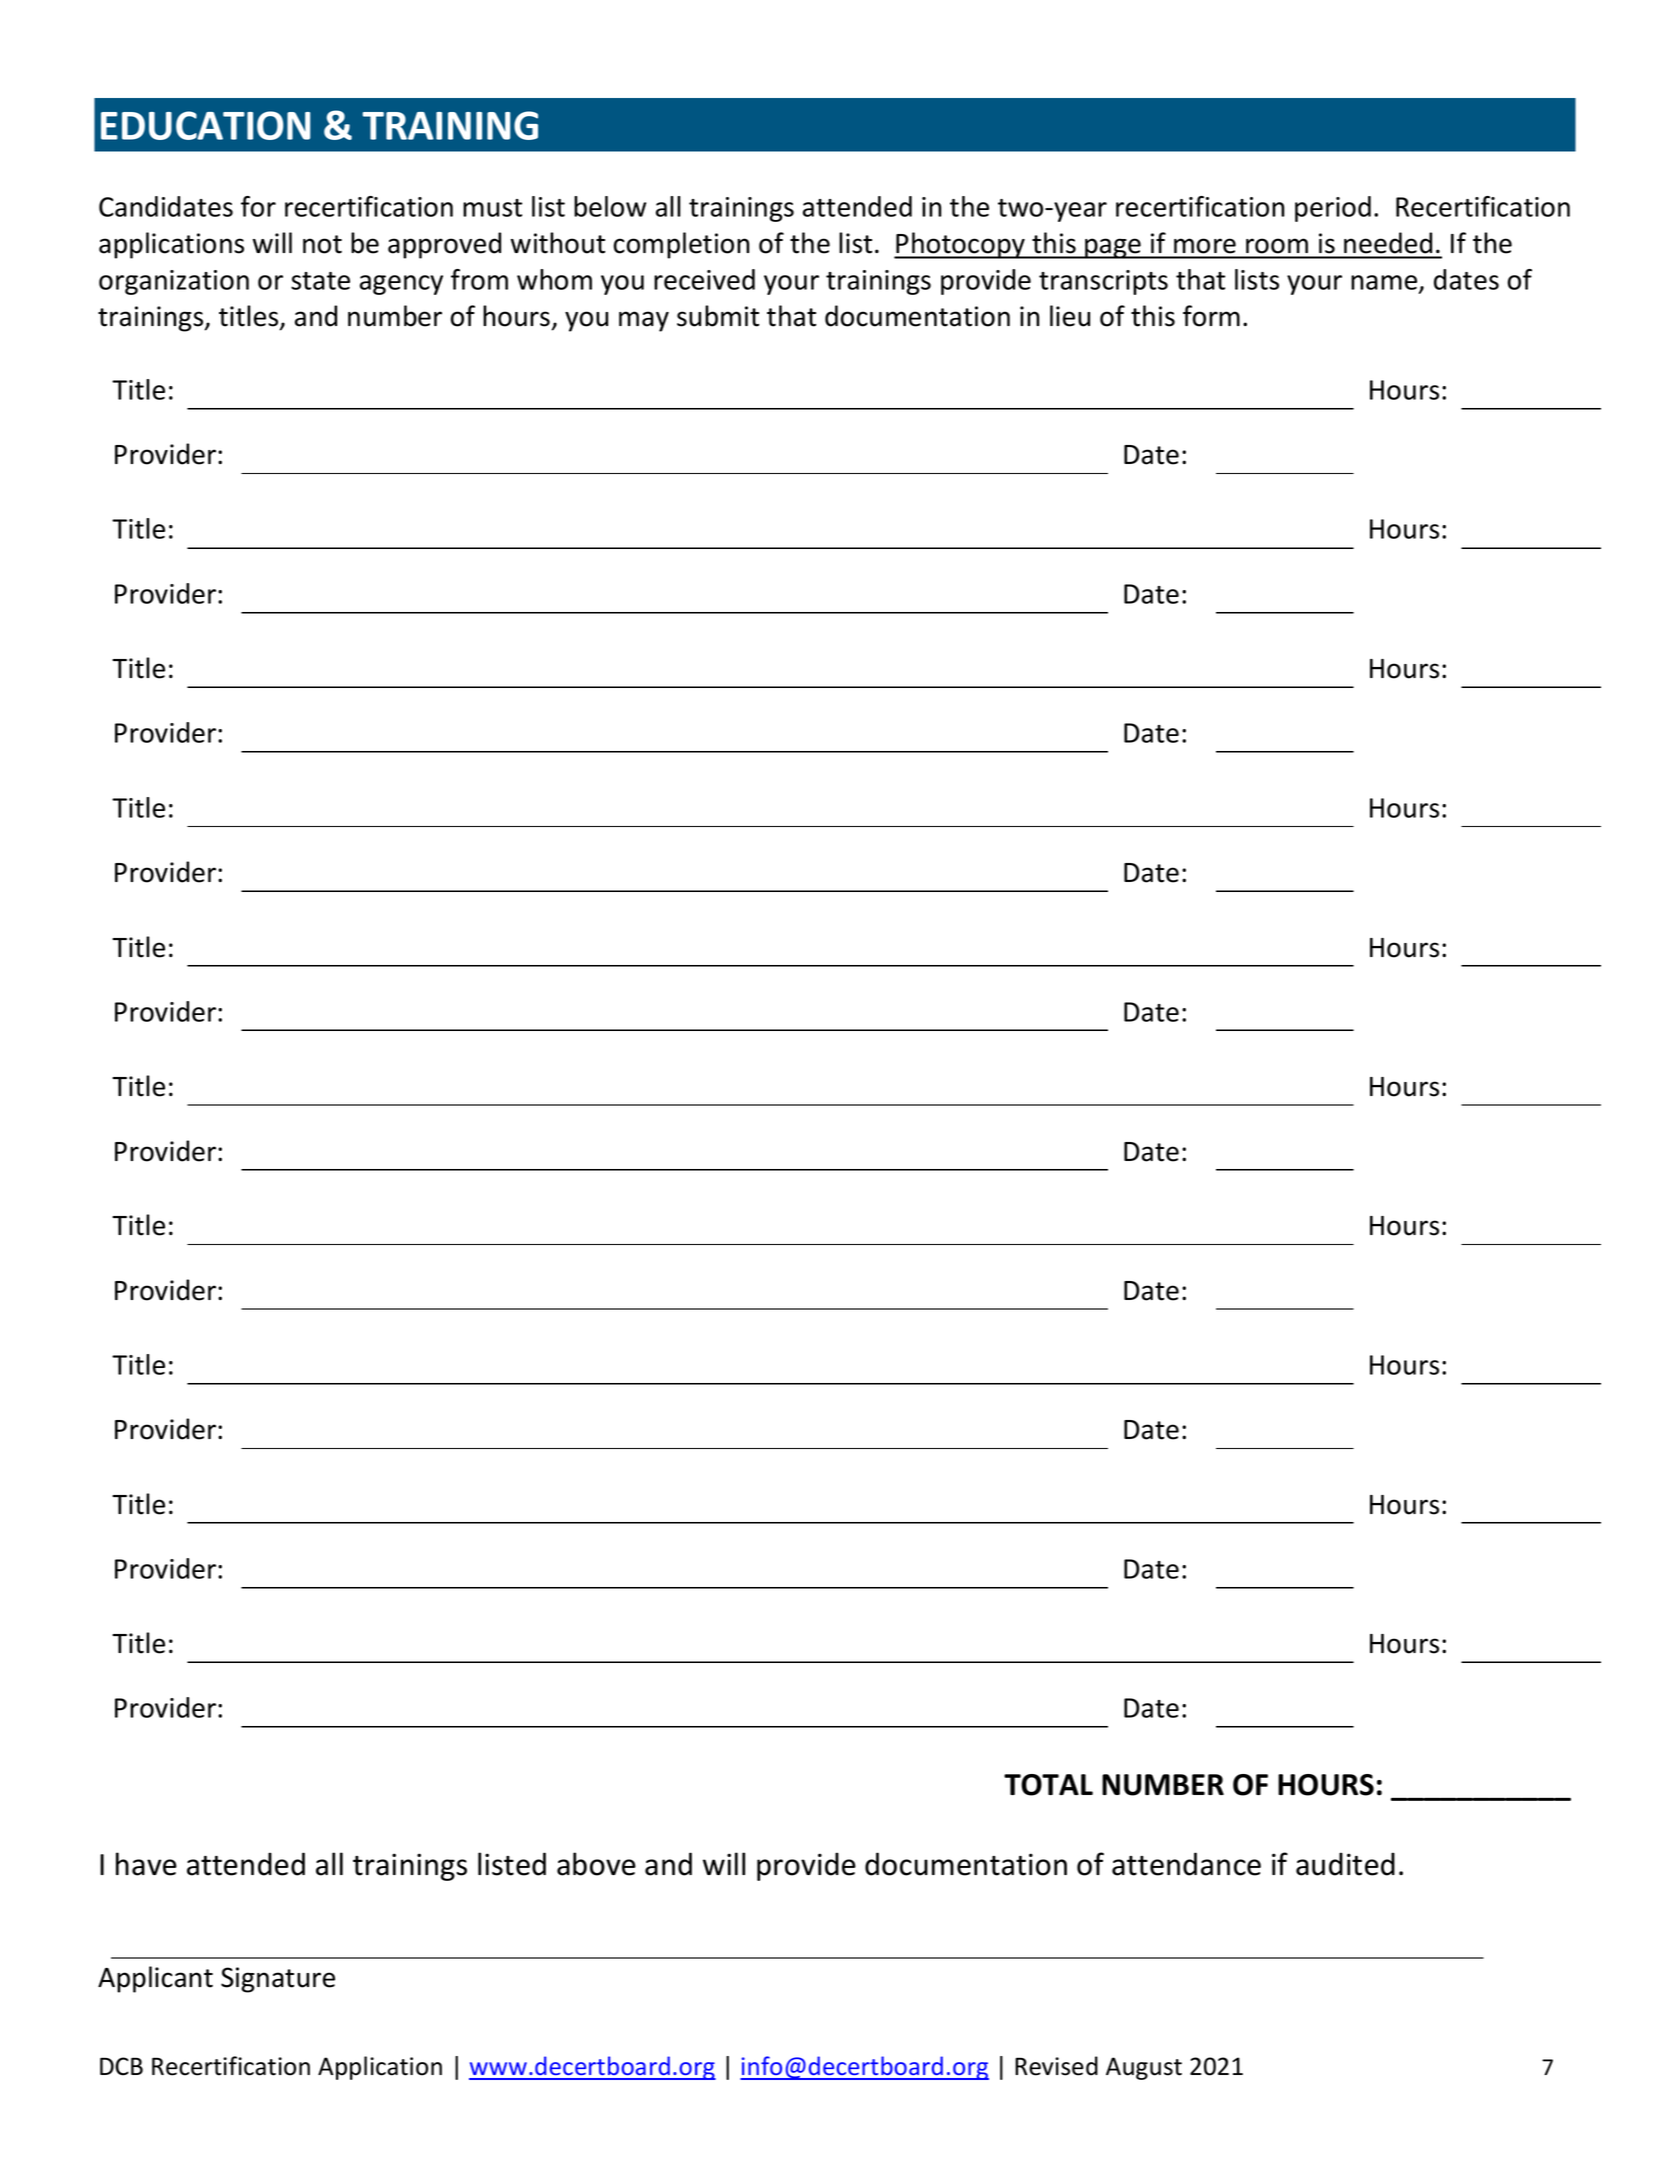 This screenshot has width=1670, height=2161. What do you see at coordinates (596, 1864) in the screenshot?
I see `above` at bounding box center [596, 1864].
